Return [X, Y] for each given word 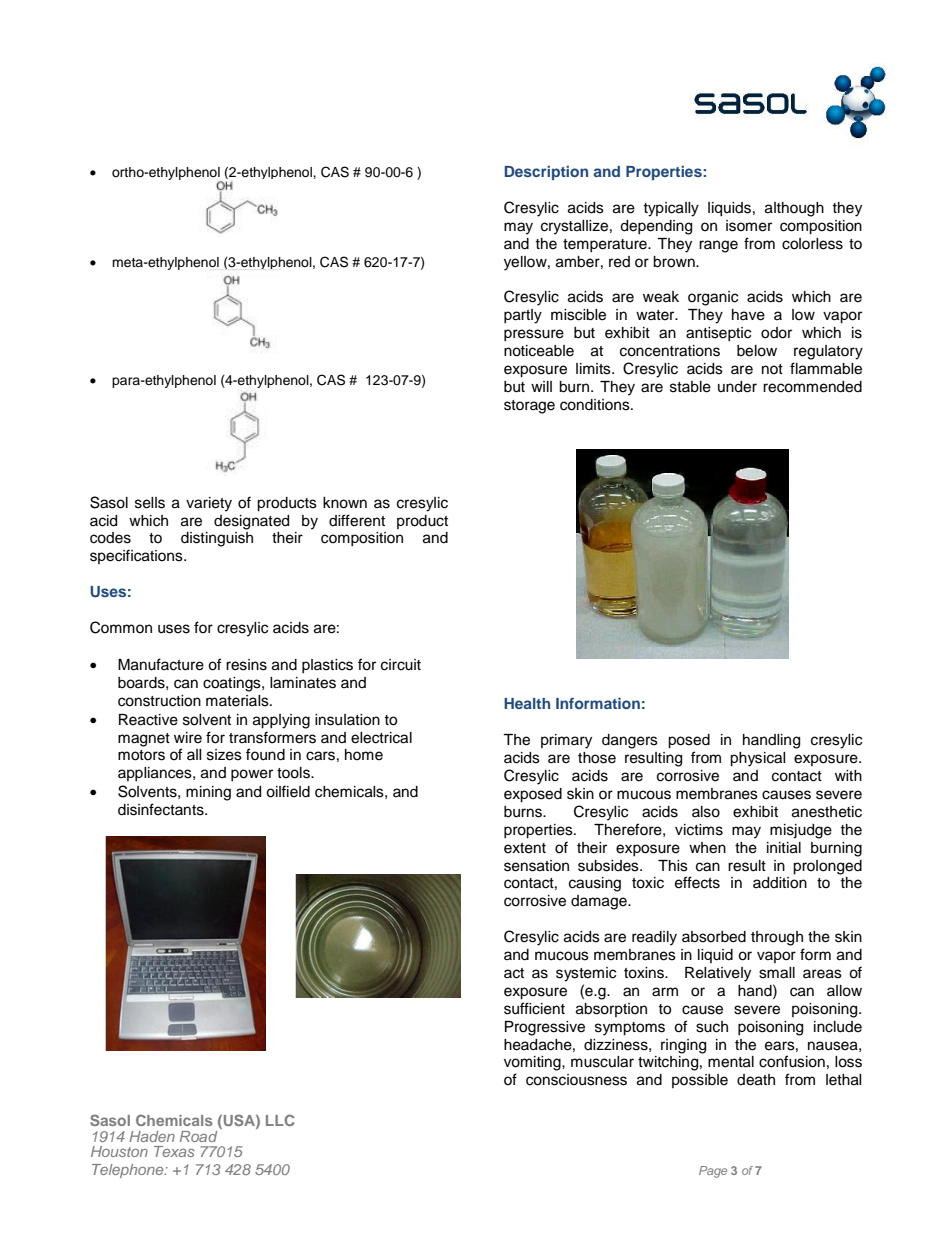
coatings [233, 684]
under [737, 387]
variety [209, 504]
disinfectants [162, 809]
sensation [536, 866]
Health [527, 703]
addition [780, 883]
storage [529, 407]
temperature [606, 245]
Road [198, 1136]
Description [546, 173]
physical [757, 759]
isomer [749, 226]
